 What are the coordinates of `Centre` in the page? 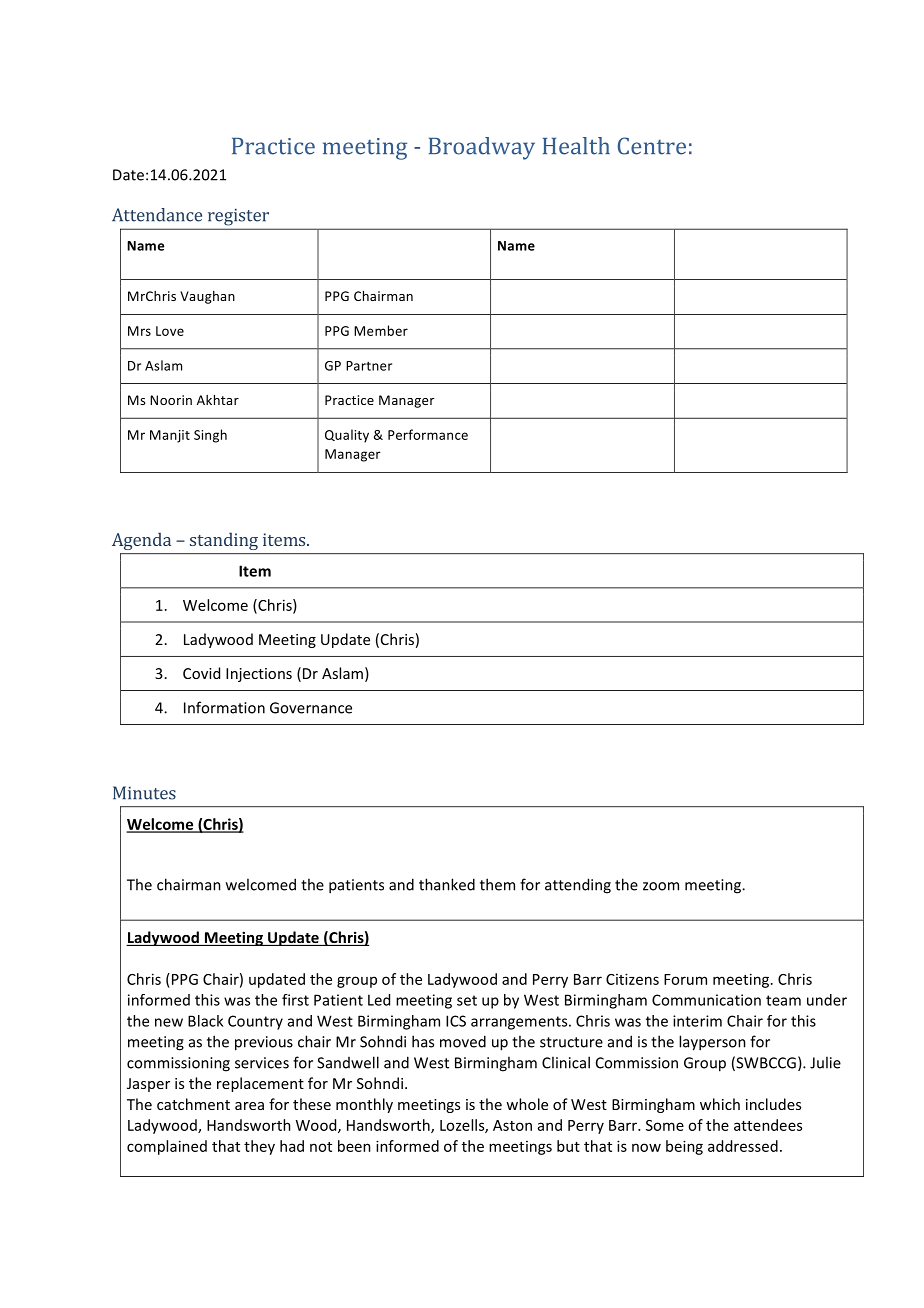 It's located at (652, 146).
